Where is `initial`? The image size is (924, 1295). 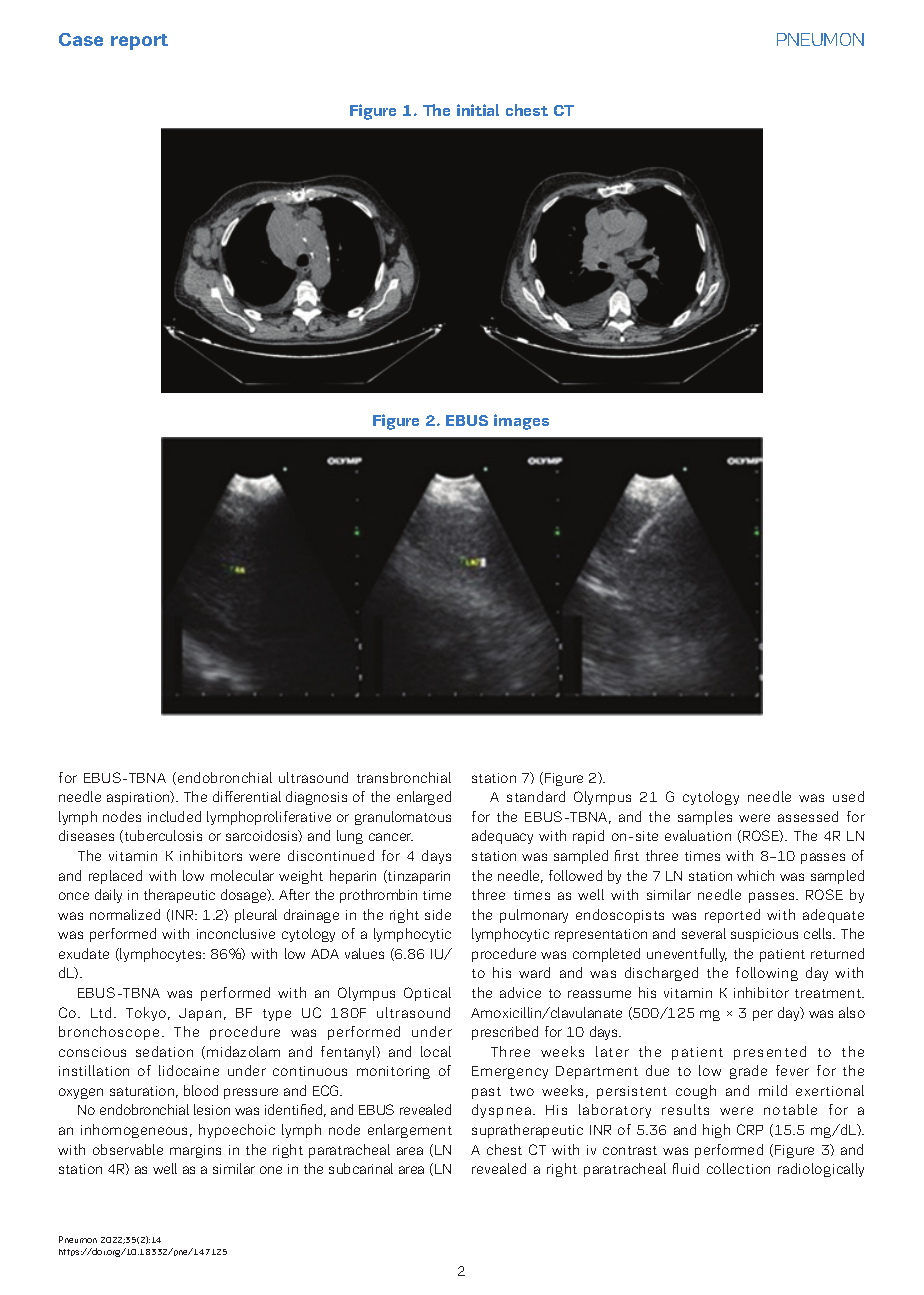
initial is located at coordinates (478, 110).
